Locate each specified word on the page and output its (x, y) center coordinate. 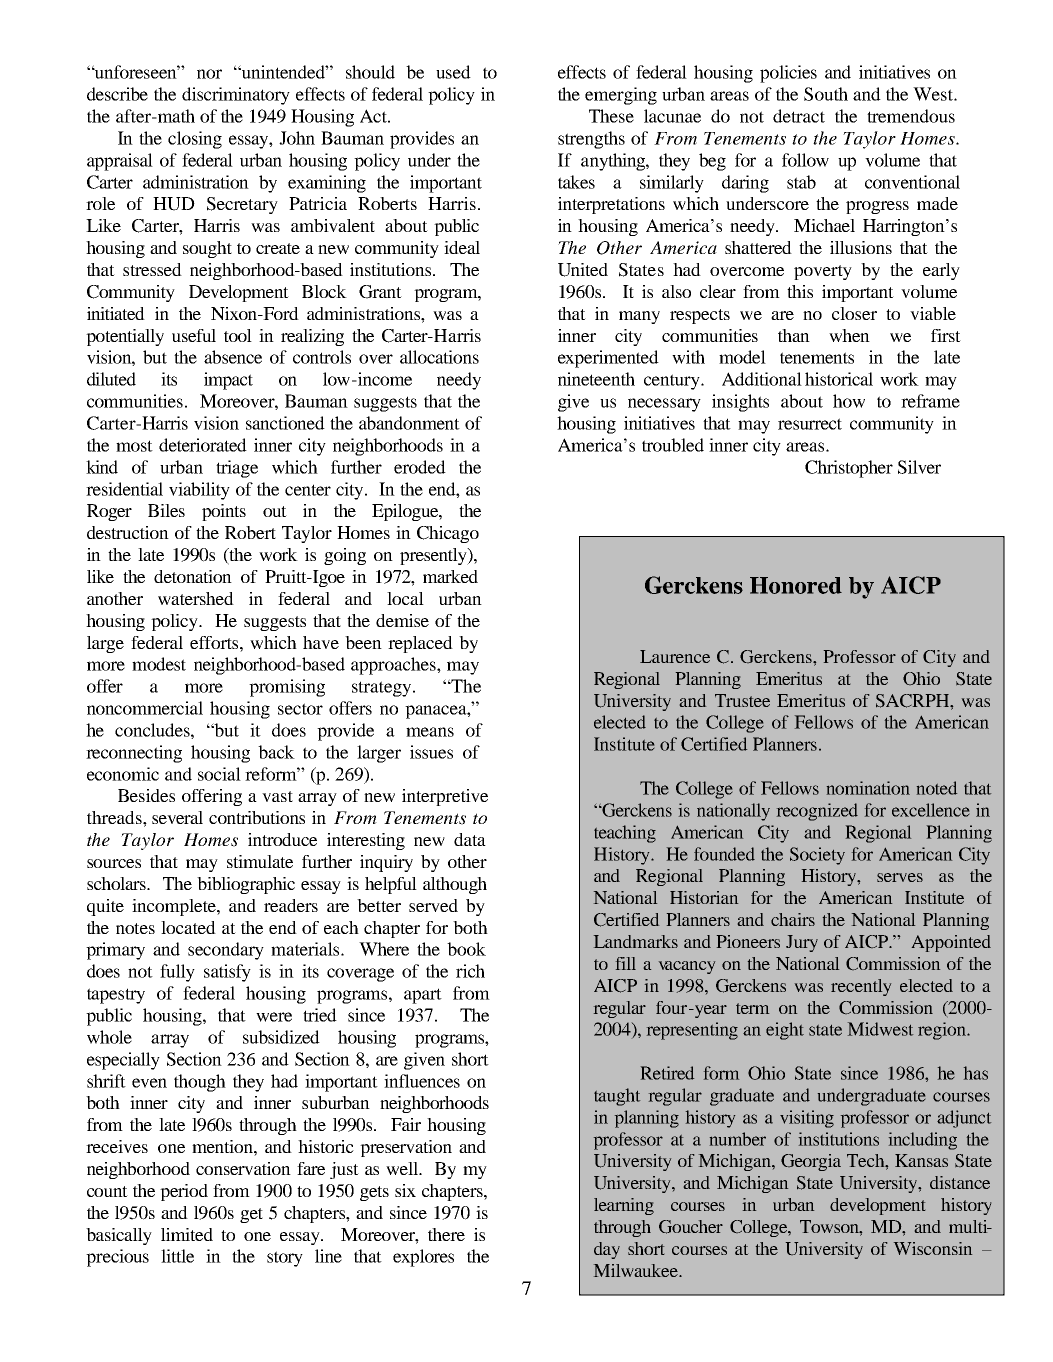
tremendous (911, 116)
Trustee (742, 700)
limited (187, 1234)
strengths (591, 140)
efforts (215, 642)
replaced (420, 644)
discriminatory (236, 96)
